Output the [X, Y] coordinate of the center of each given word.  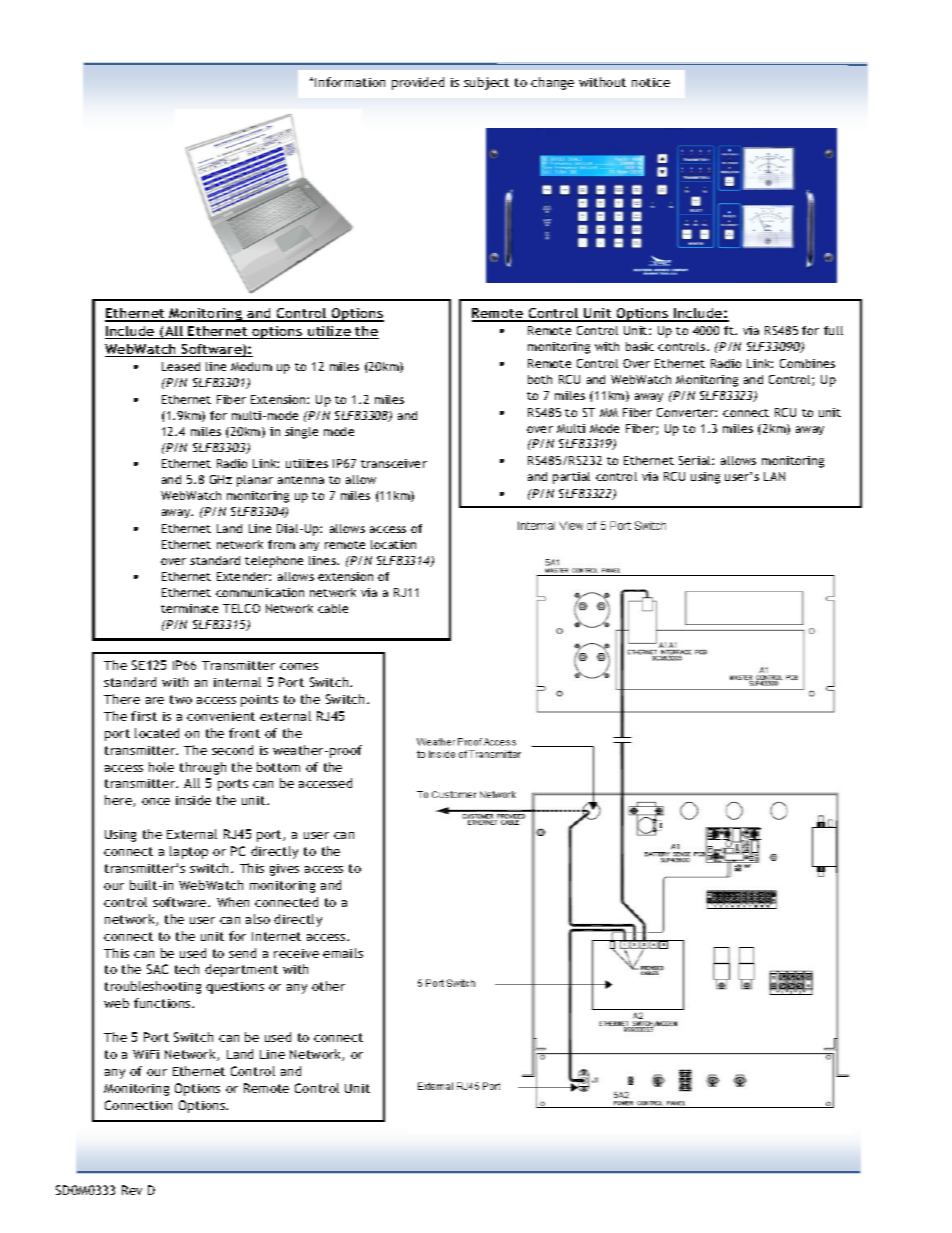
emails [343, 953]
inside [193, 800]
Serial [696, 460]
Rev [132, 1190]
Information [350, 82]
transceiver [394, 463]
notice [651, 82]
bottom [278, 767]
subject [486, 83]
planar [255, 481]
